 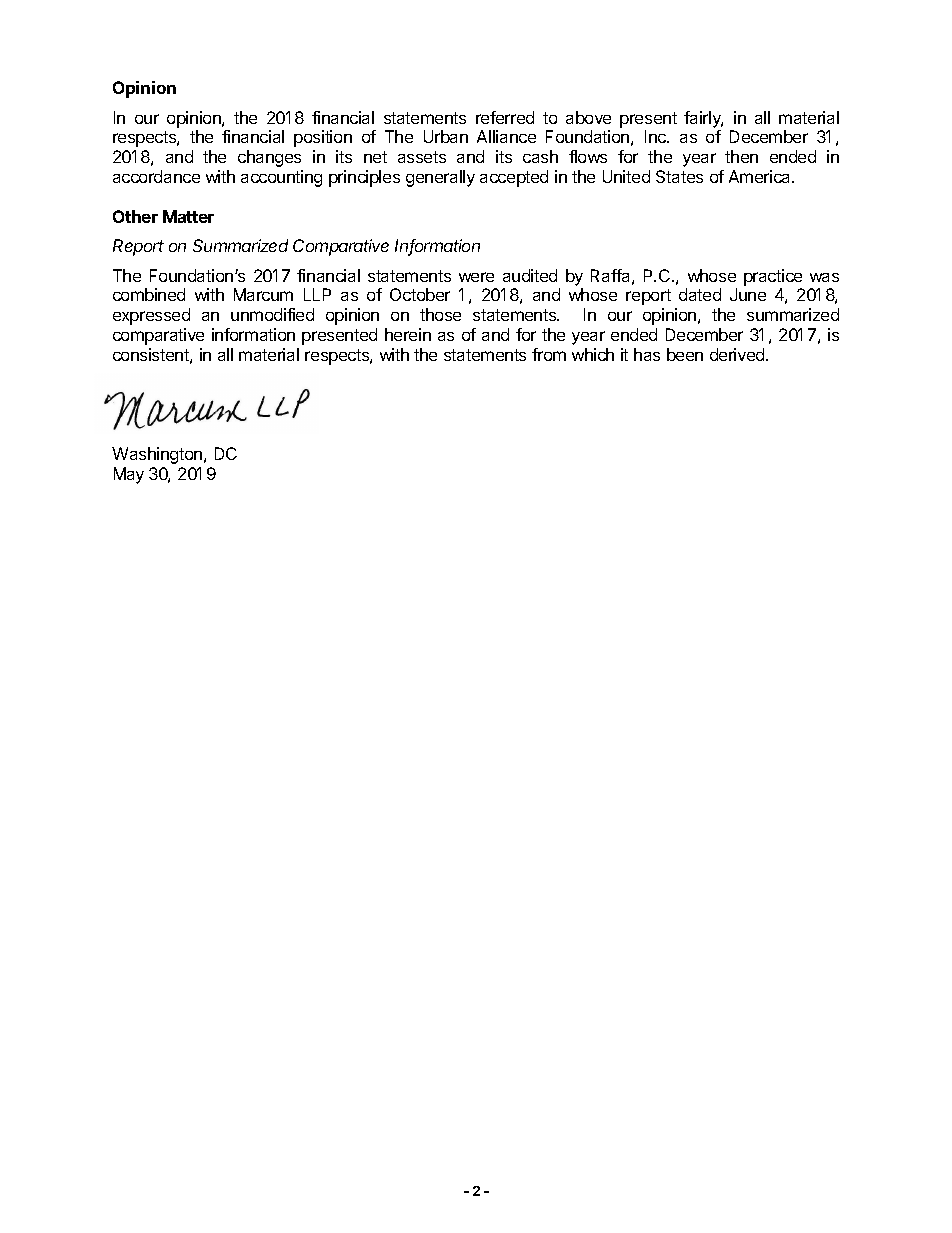 I want to click on generally, so click(x=440, y=178).
